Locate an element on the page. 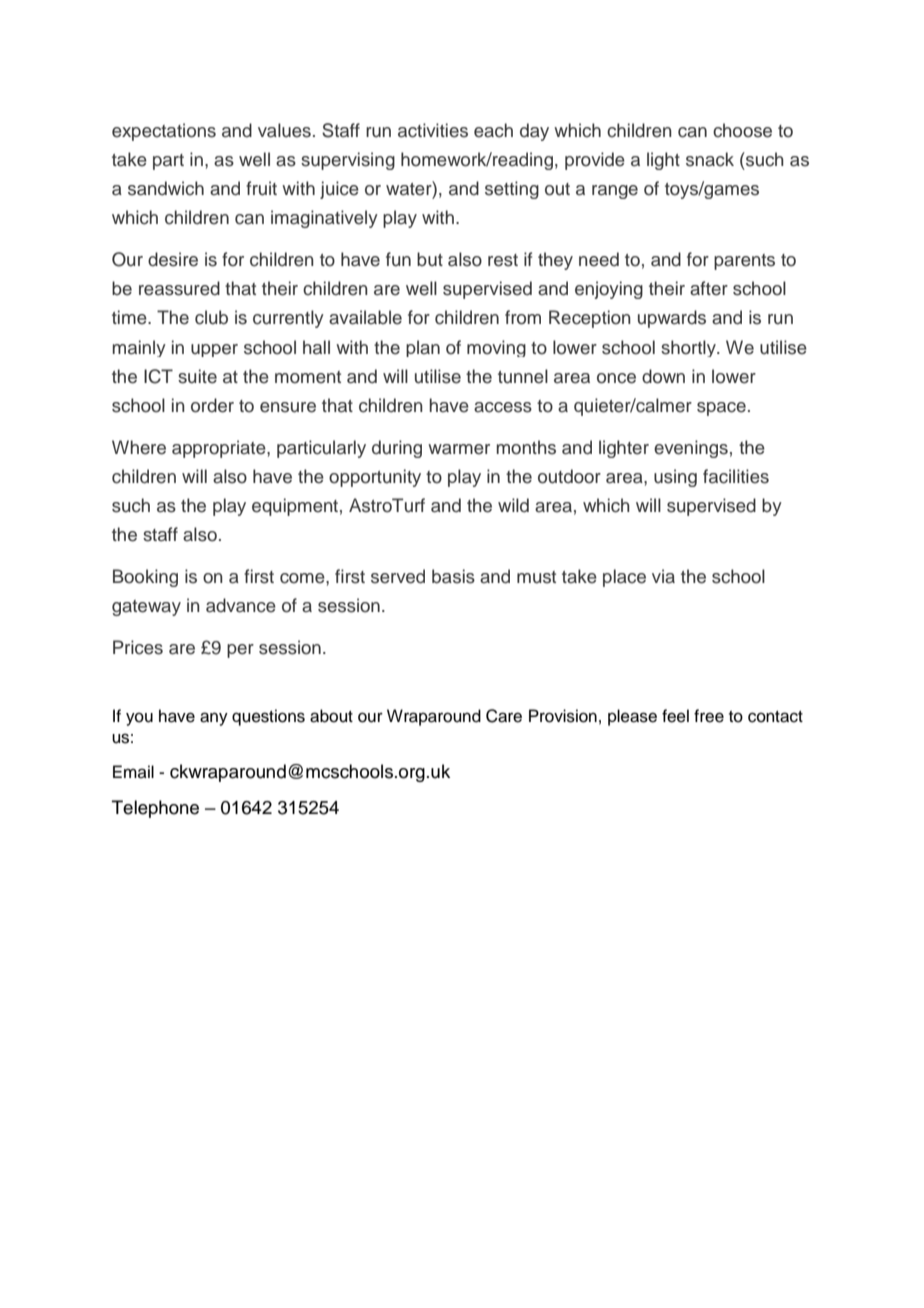  appropriate is located at coordinates (220, 449).
